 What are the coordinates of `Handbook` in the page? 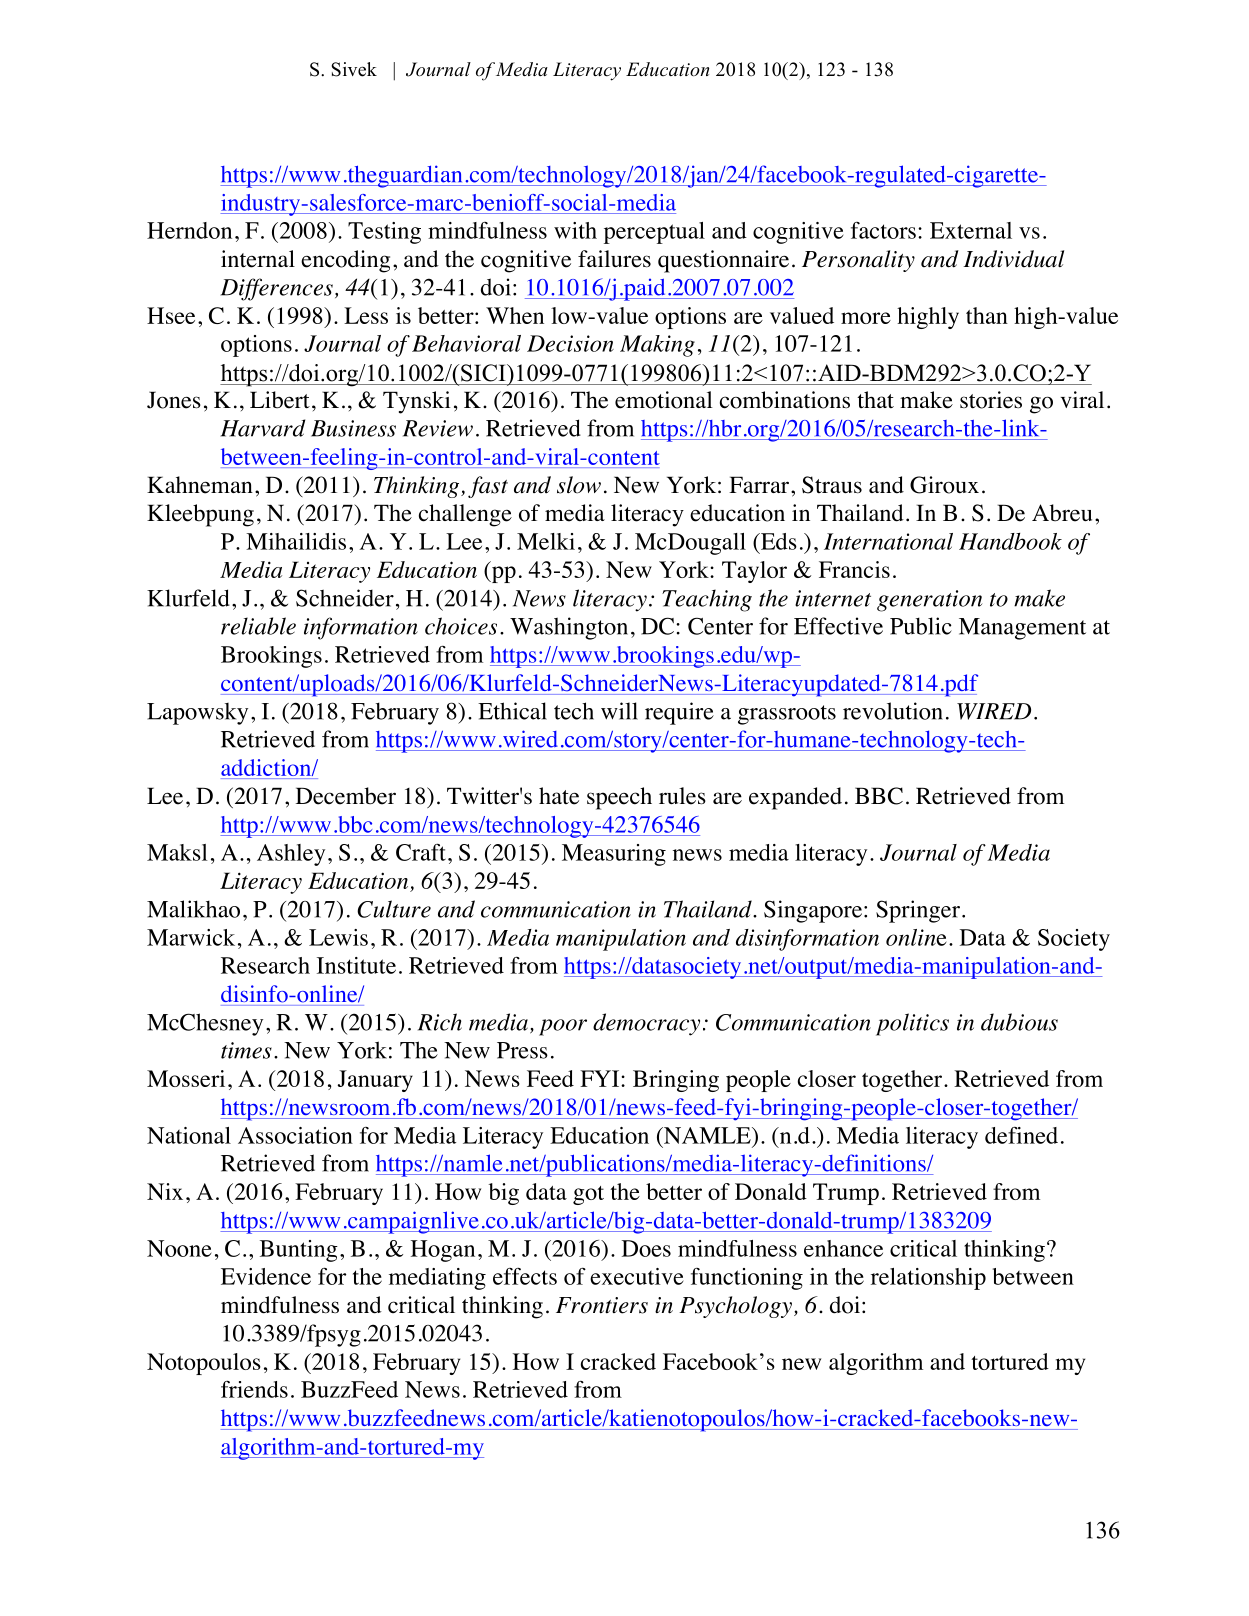 It's located at (1010, 541).
